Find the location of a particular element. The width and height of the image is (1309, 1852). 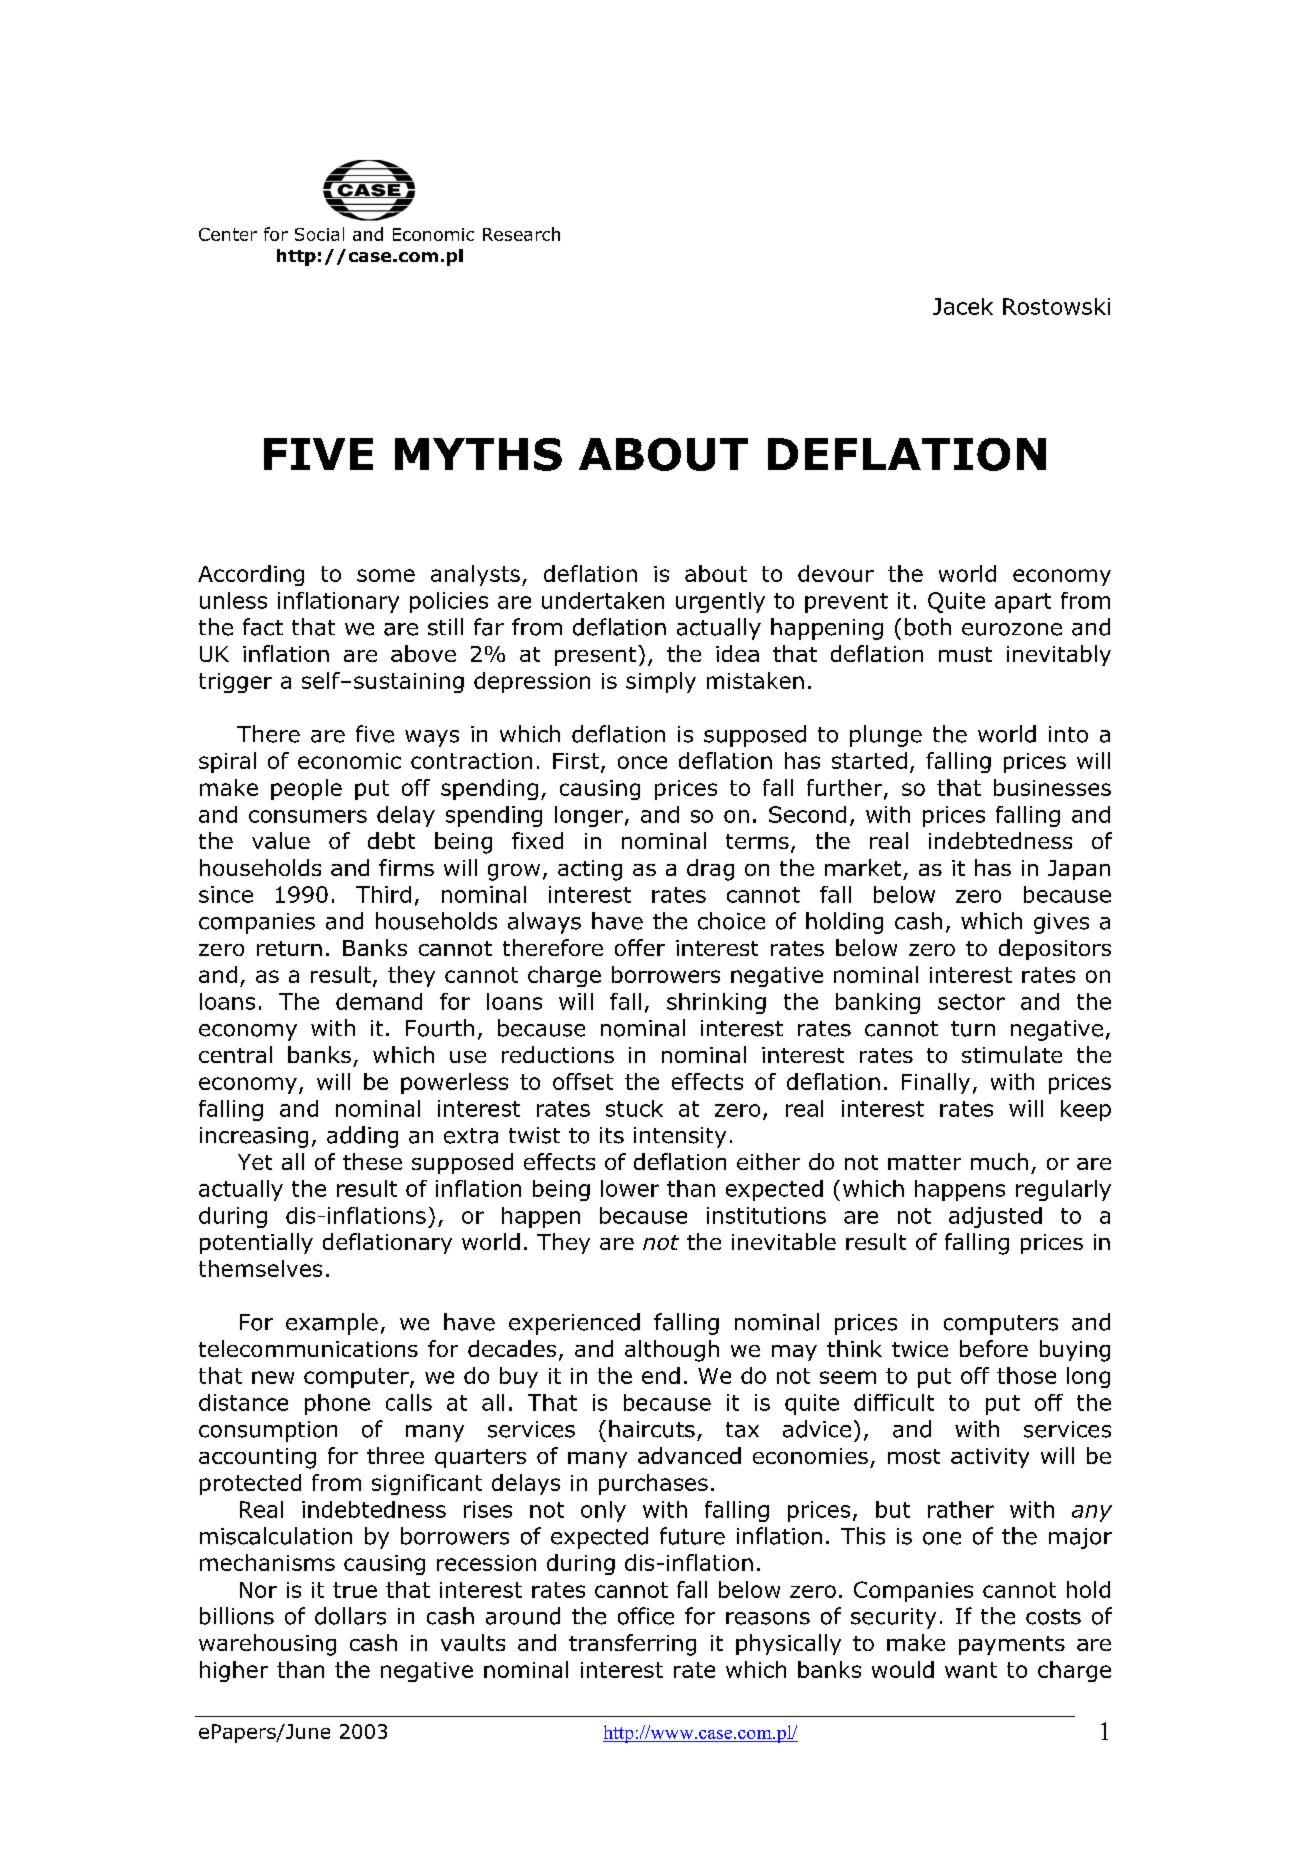

Social is located at coordinates (319, 234).
